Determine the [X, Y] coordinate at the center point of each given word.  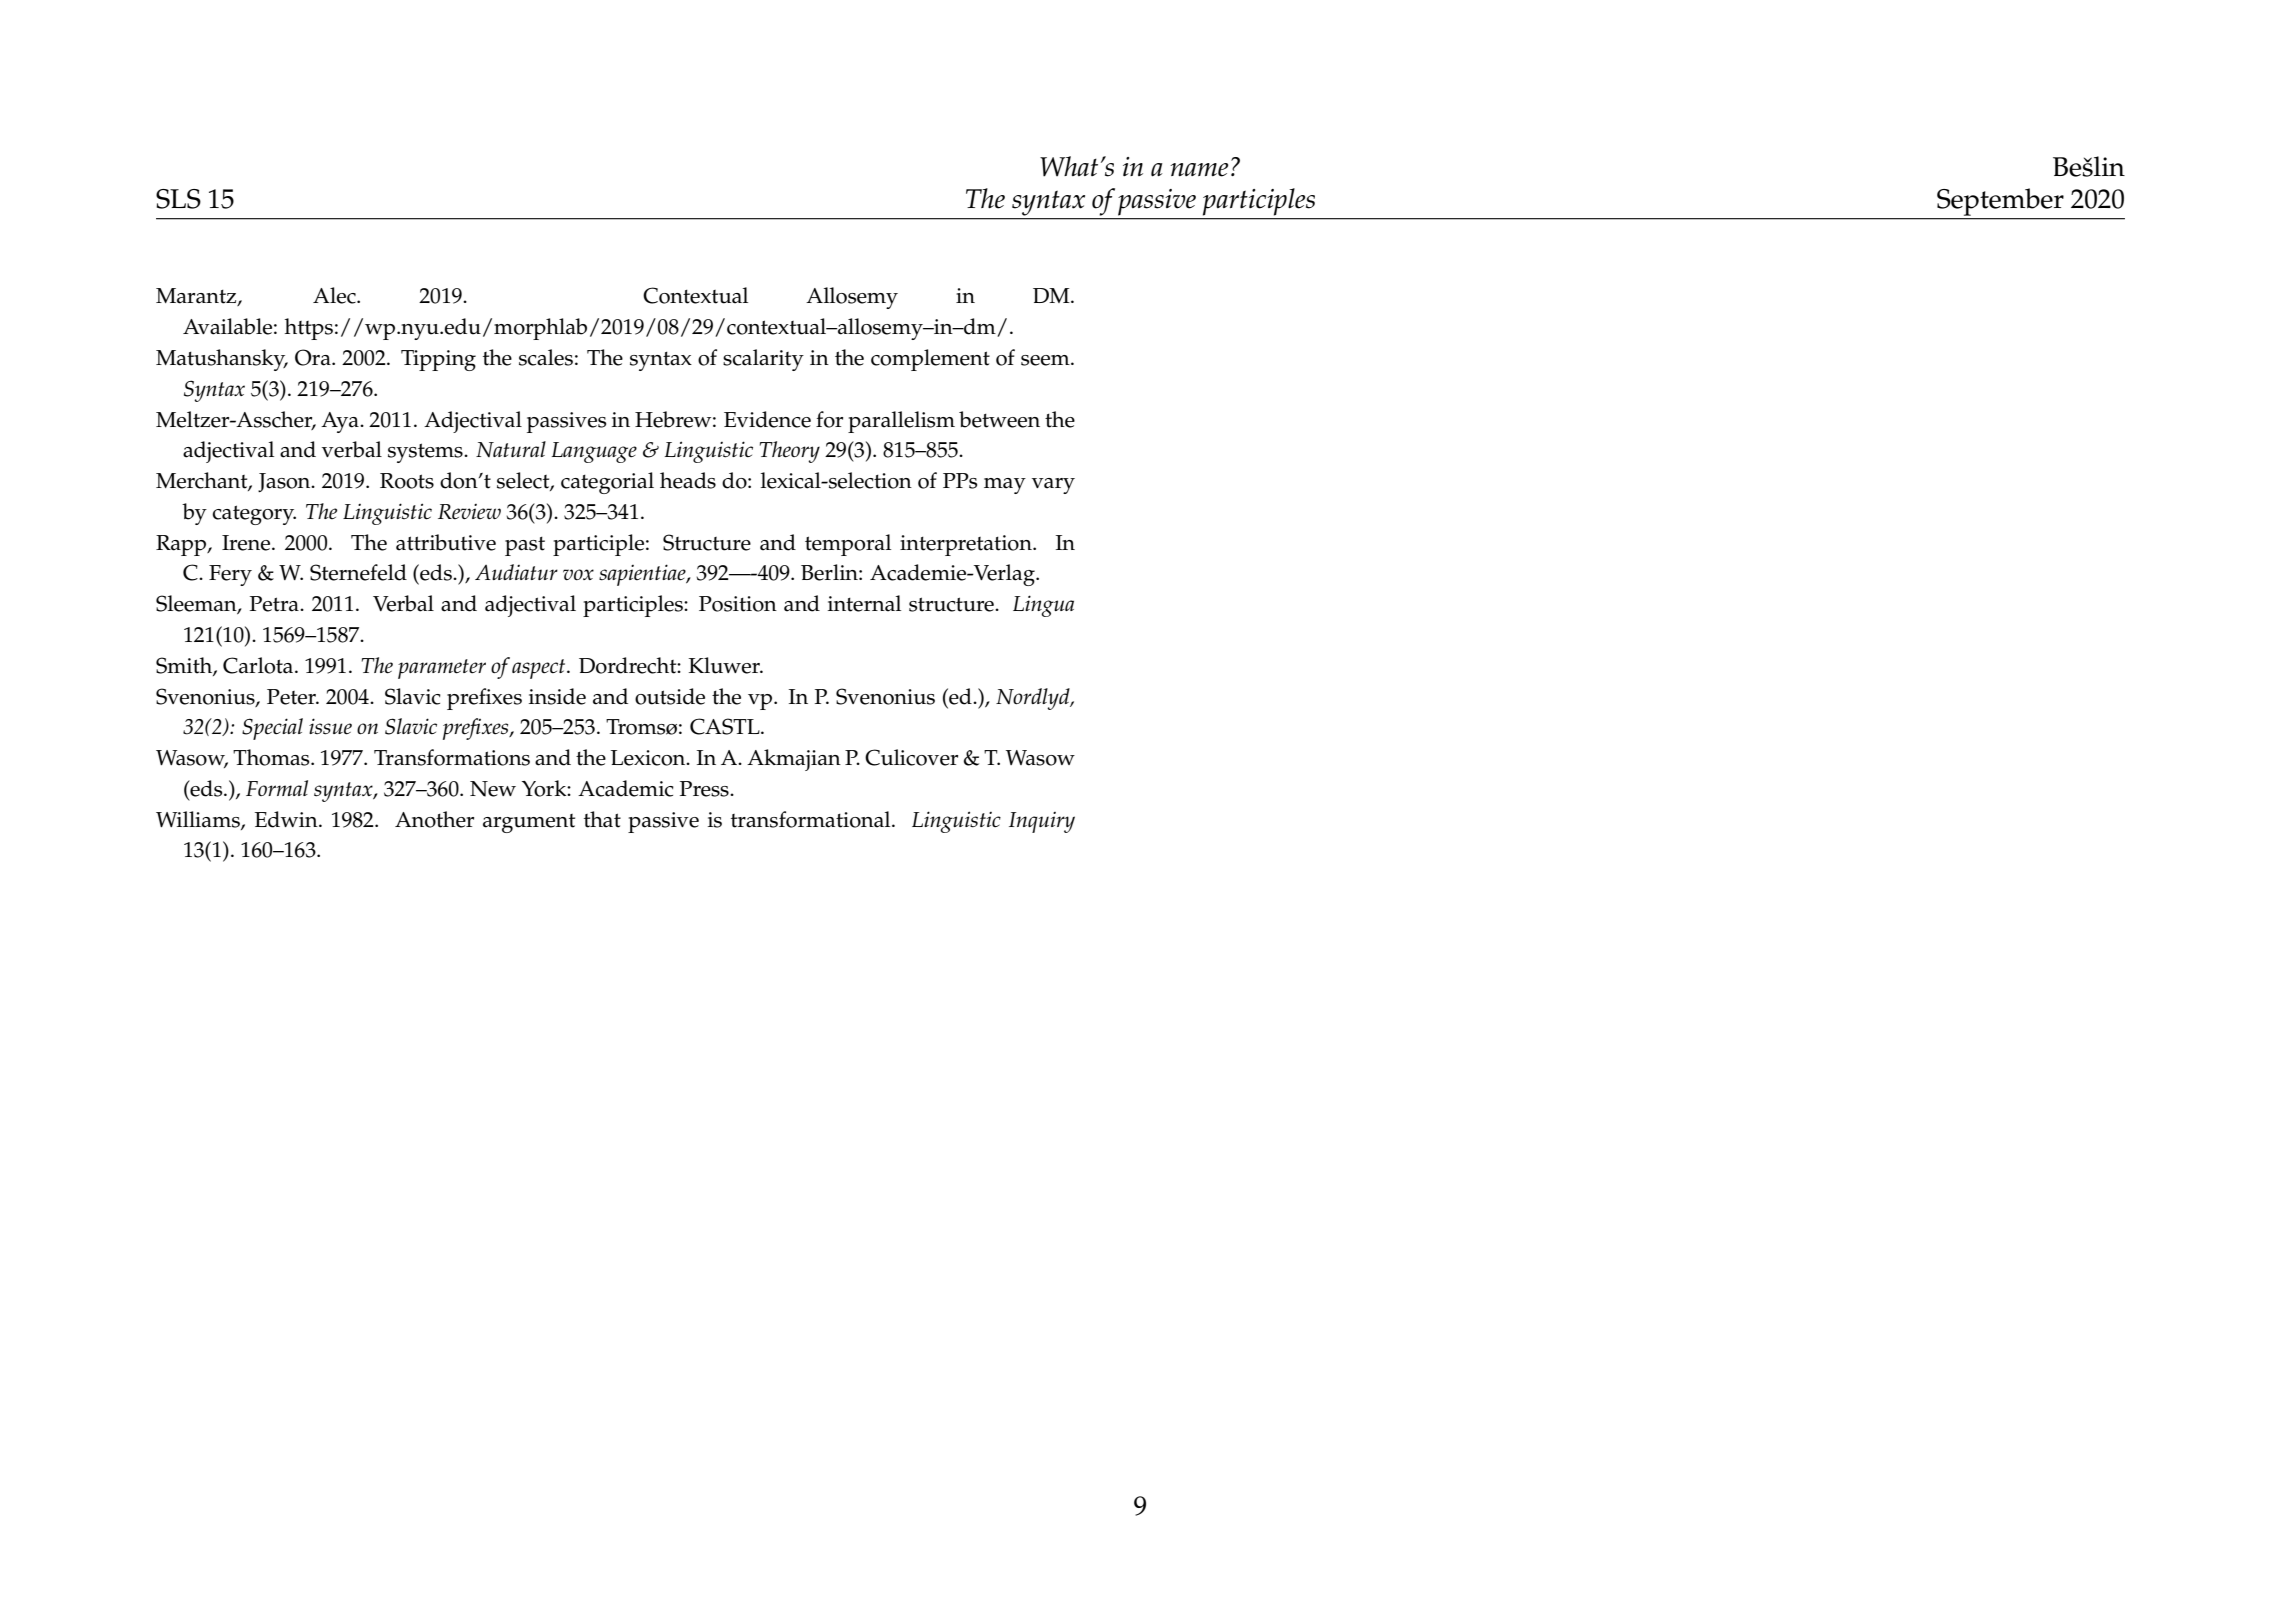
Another [434, 819]
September [2000, 202]
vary [1053, 486]
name [1199, 170]
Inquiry [1042, 822]
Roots [407, 481]
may [1005, 486]
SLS [178, 199]
